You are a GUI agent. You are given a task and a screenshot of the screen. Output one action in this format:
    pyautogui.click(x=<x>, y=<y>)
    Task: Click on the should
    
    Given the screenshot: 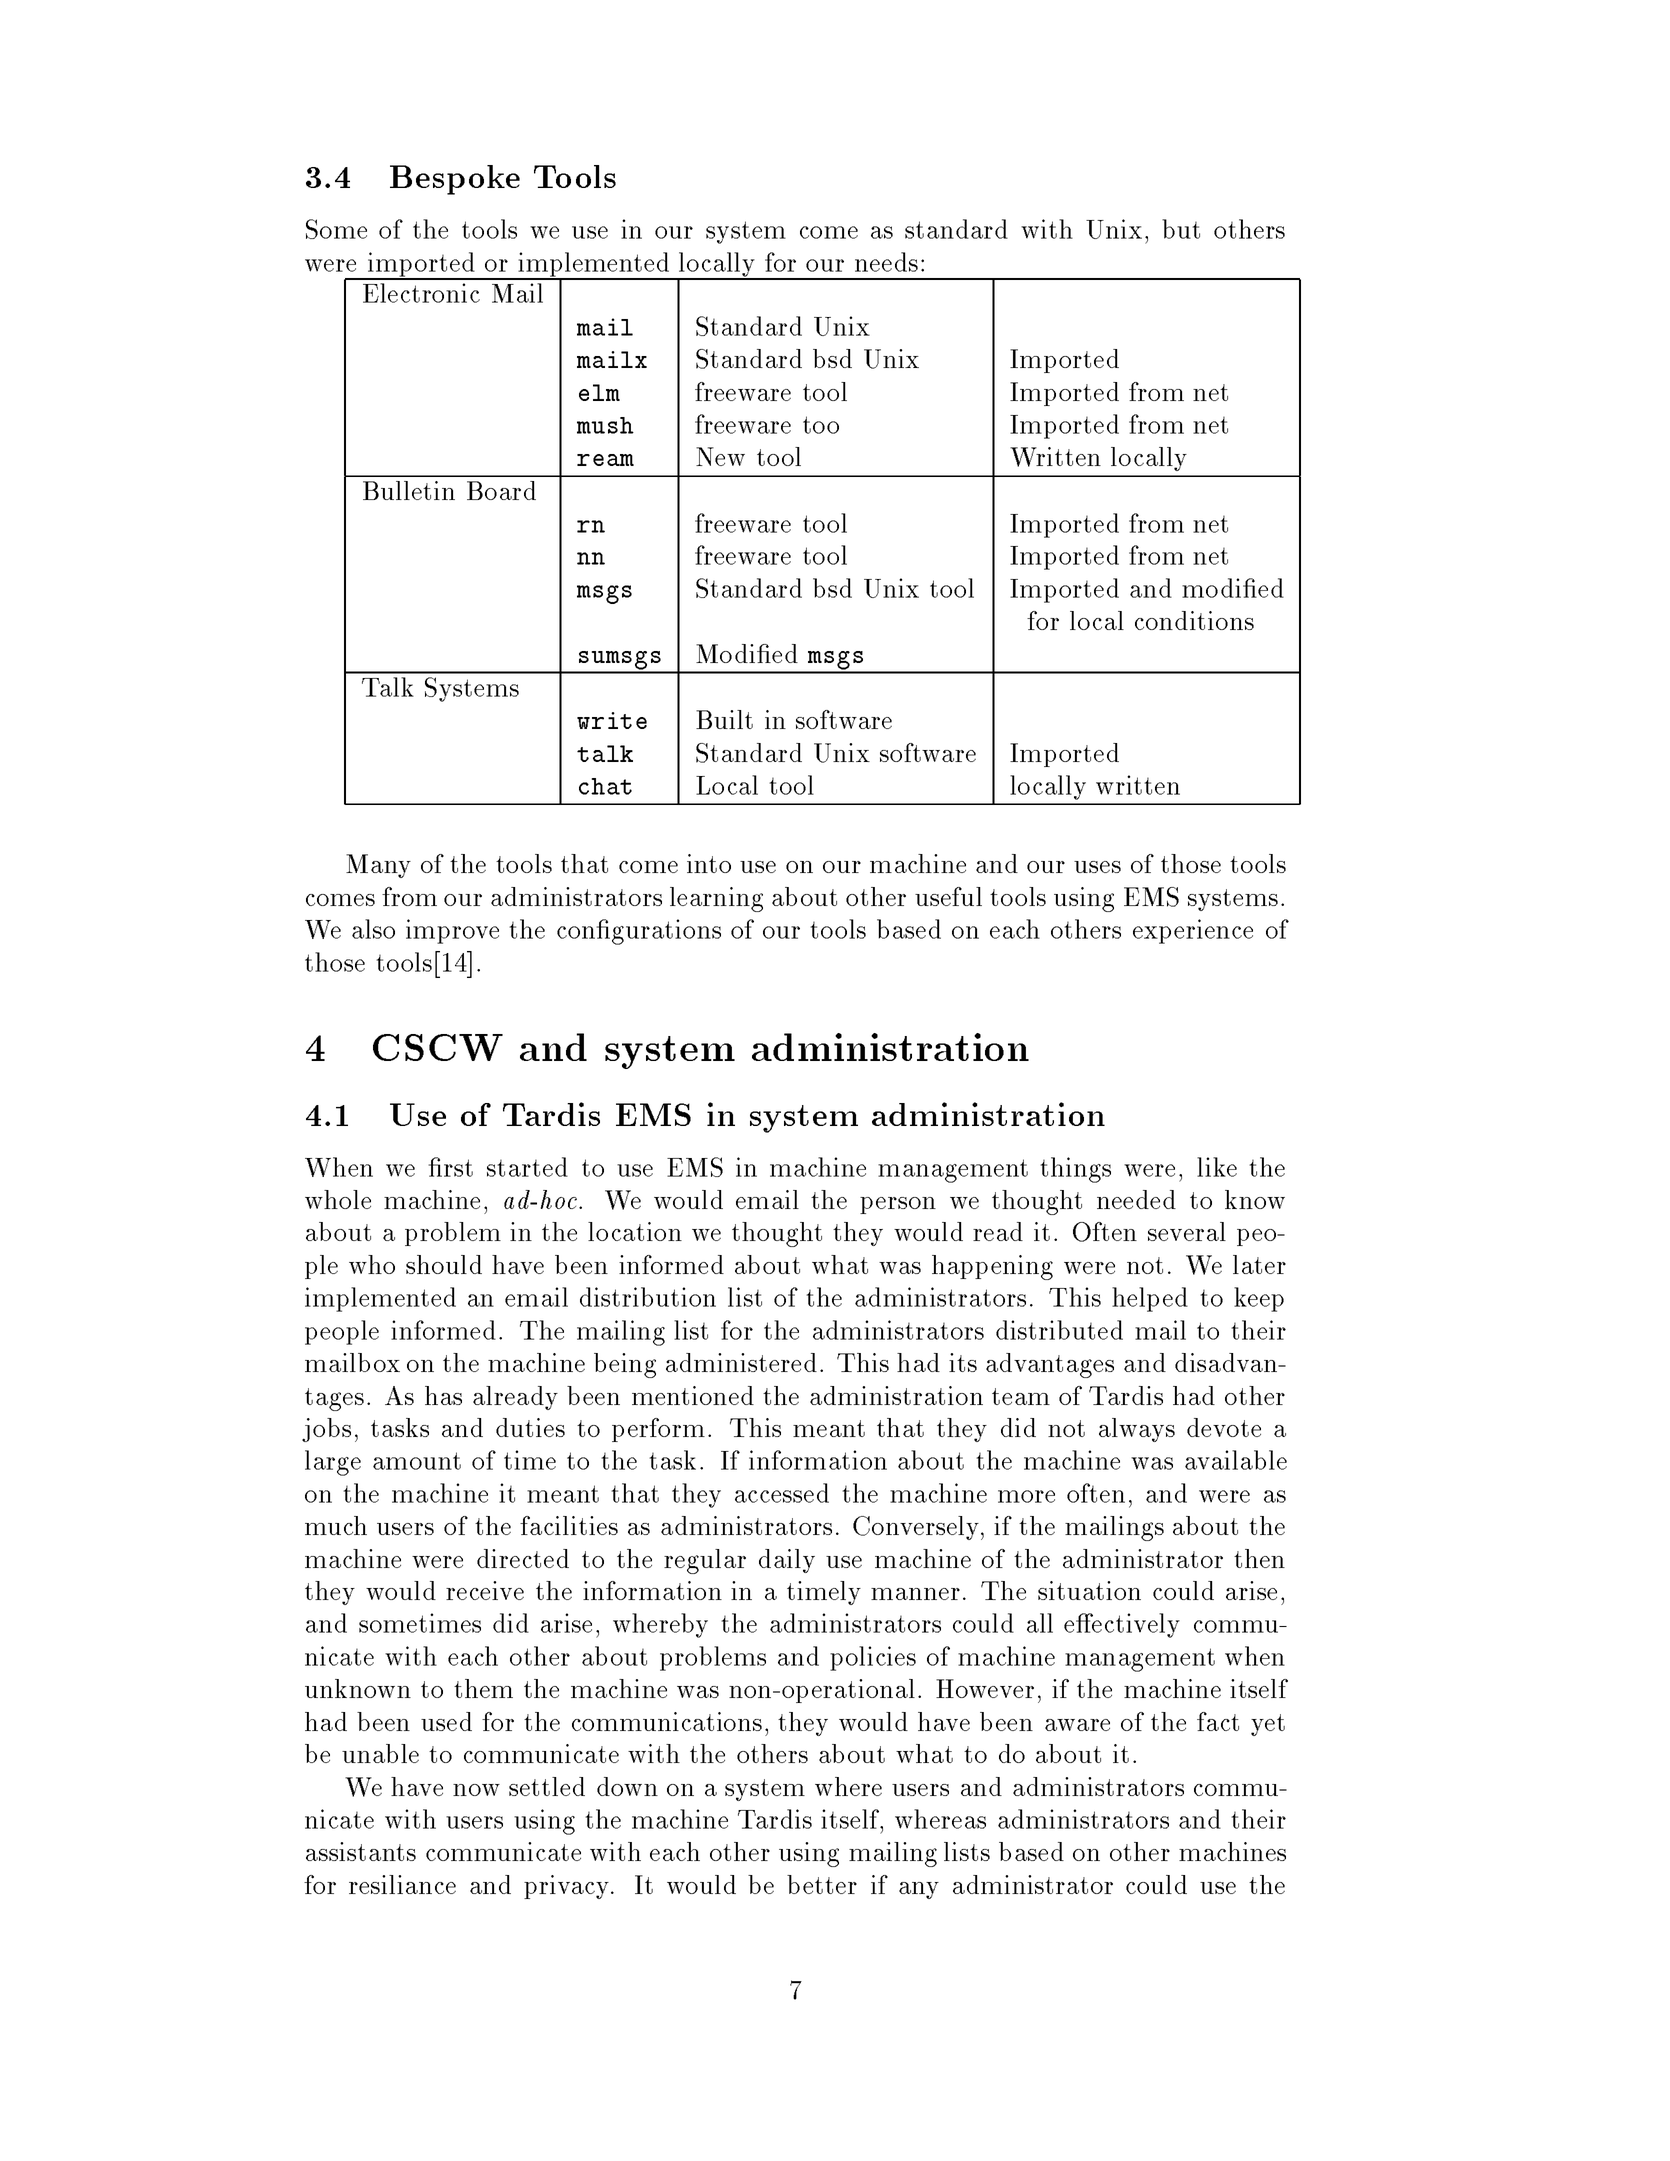 What is the action you would take?
    pyautogui.click(x=444, y=1264)
